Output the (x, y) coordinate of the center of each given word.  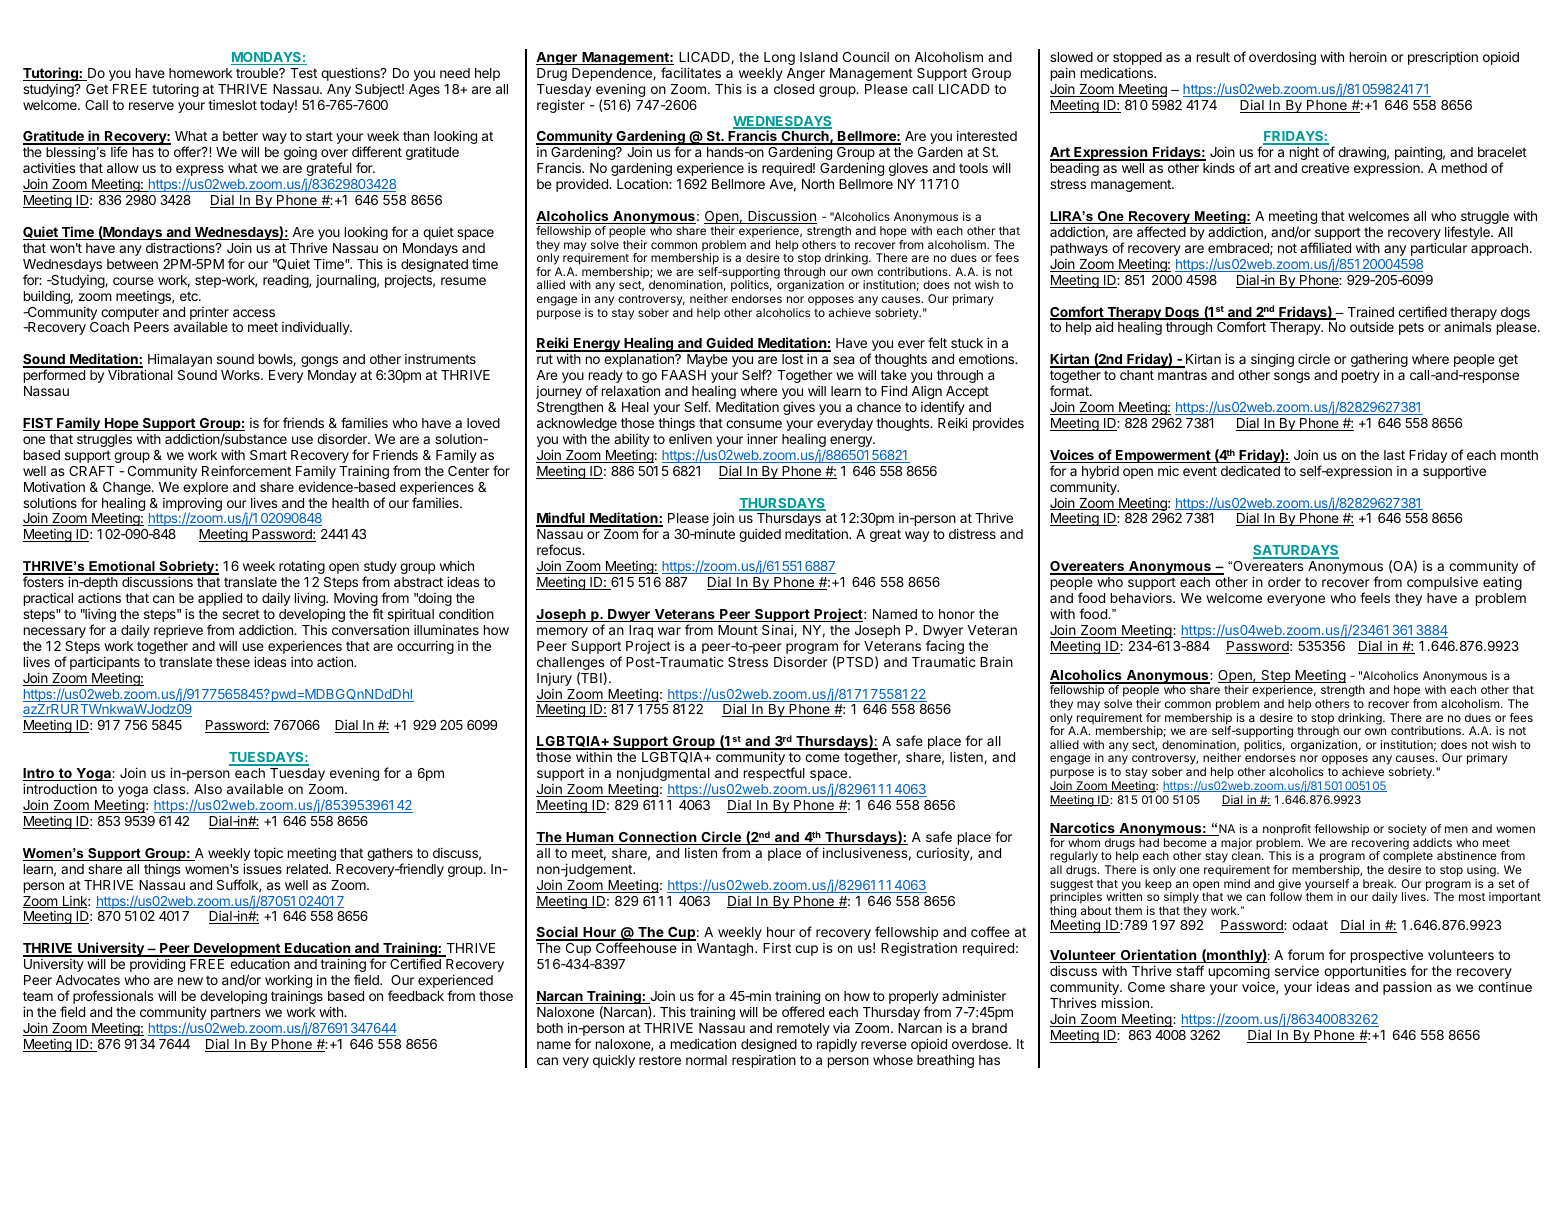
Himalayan (180, 360)
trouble (258, 73)
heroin (1368, 57)
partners (235, 1013)
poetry (1361, 376)
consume (754, 424)
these (233, 662)
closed (794, 89)
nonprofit (1287, 830)
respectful (774, 774)
